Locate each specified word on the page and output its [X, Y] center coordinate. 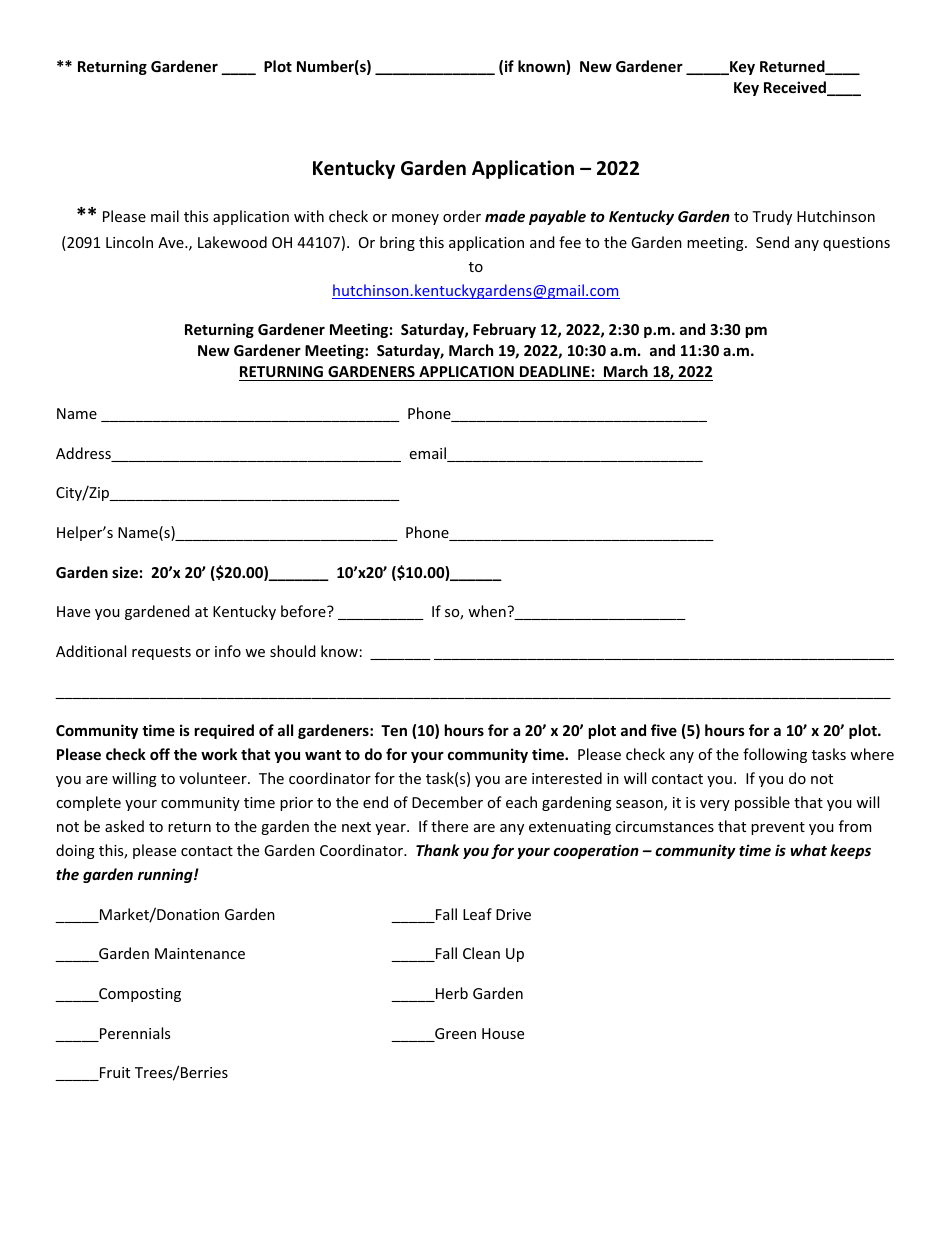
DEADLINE [555, 371]
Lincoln [129, 242]
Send [772, 242]
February [504, 330]
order [462, 216]
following [775, 755]
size [125, 572]
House [503, 1033]
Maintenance [200, 953]
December [447, 802]
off [160, 754]
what [809, 850]
